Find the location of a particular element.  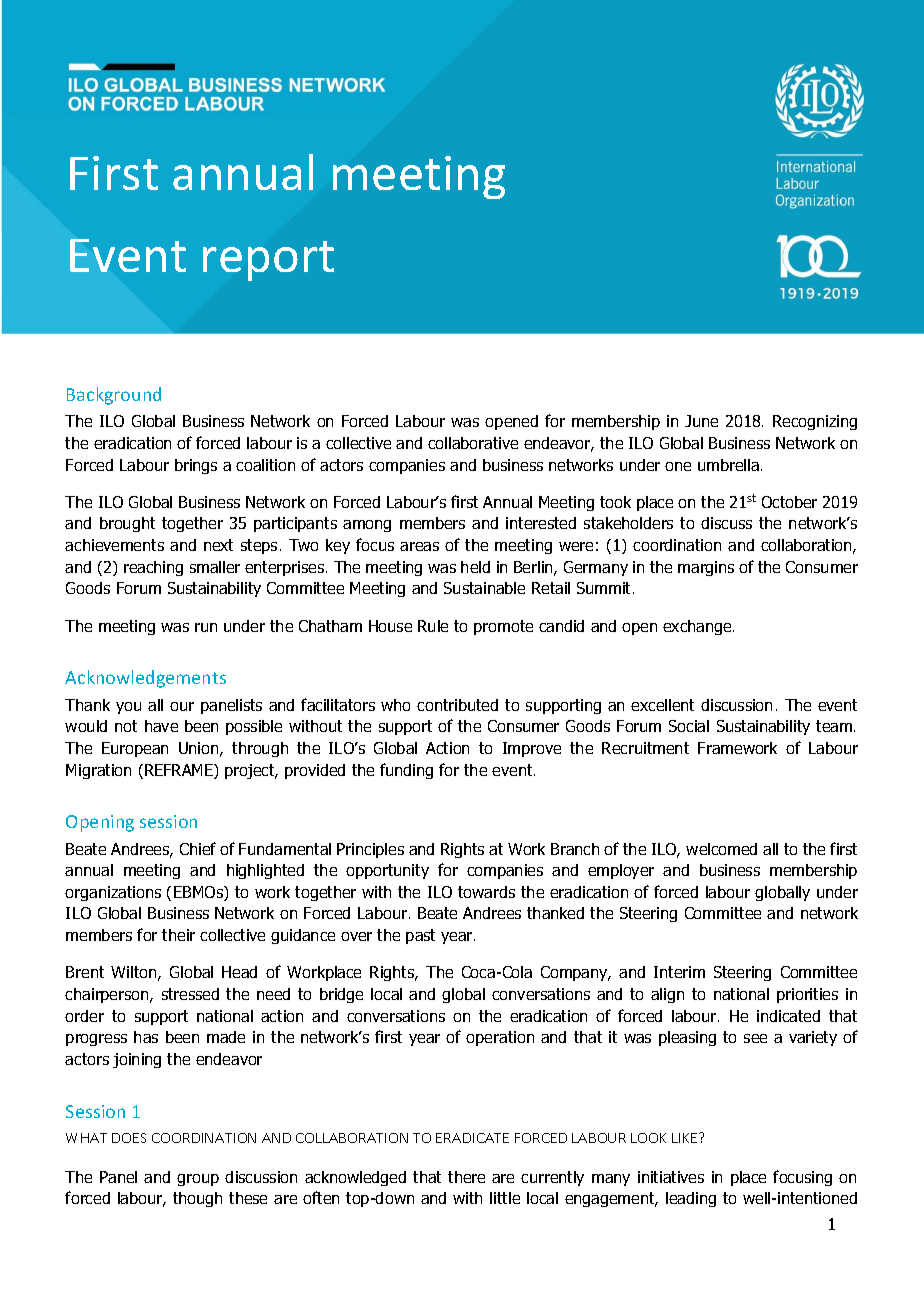

see is located at coordinates (755, 1038).
